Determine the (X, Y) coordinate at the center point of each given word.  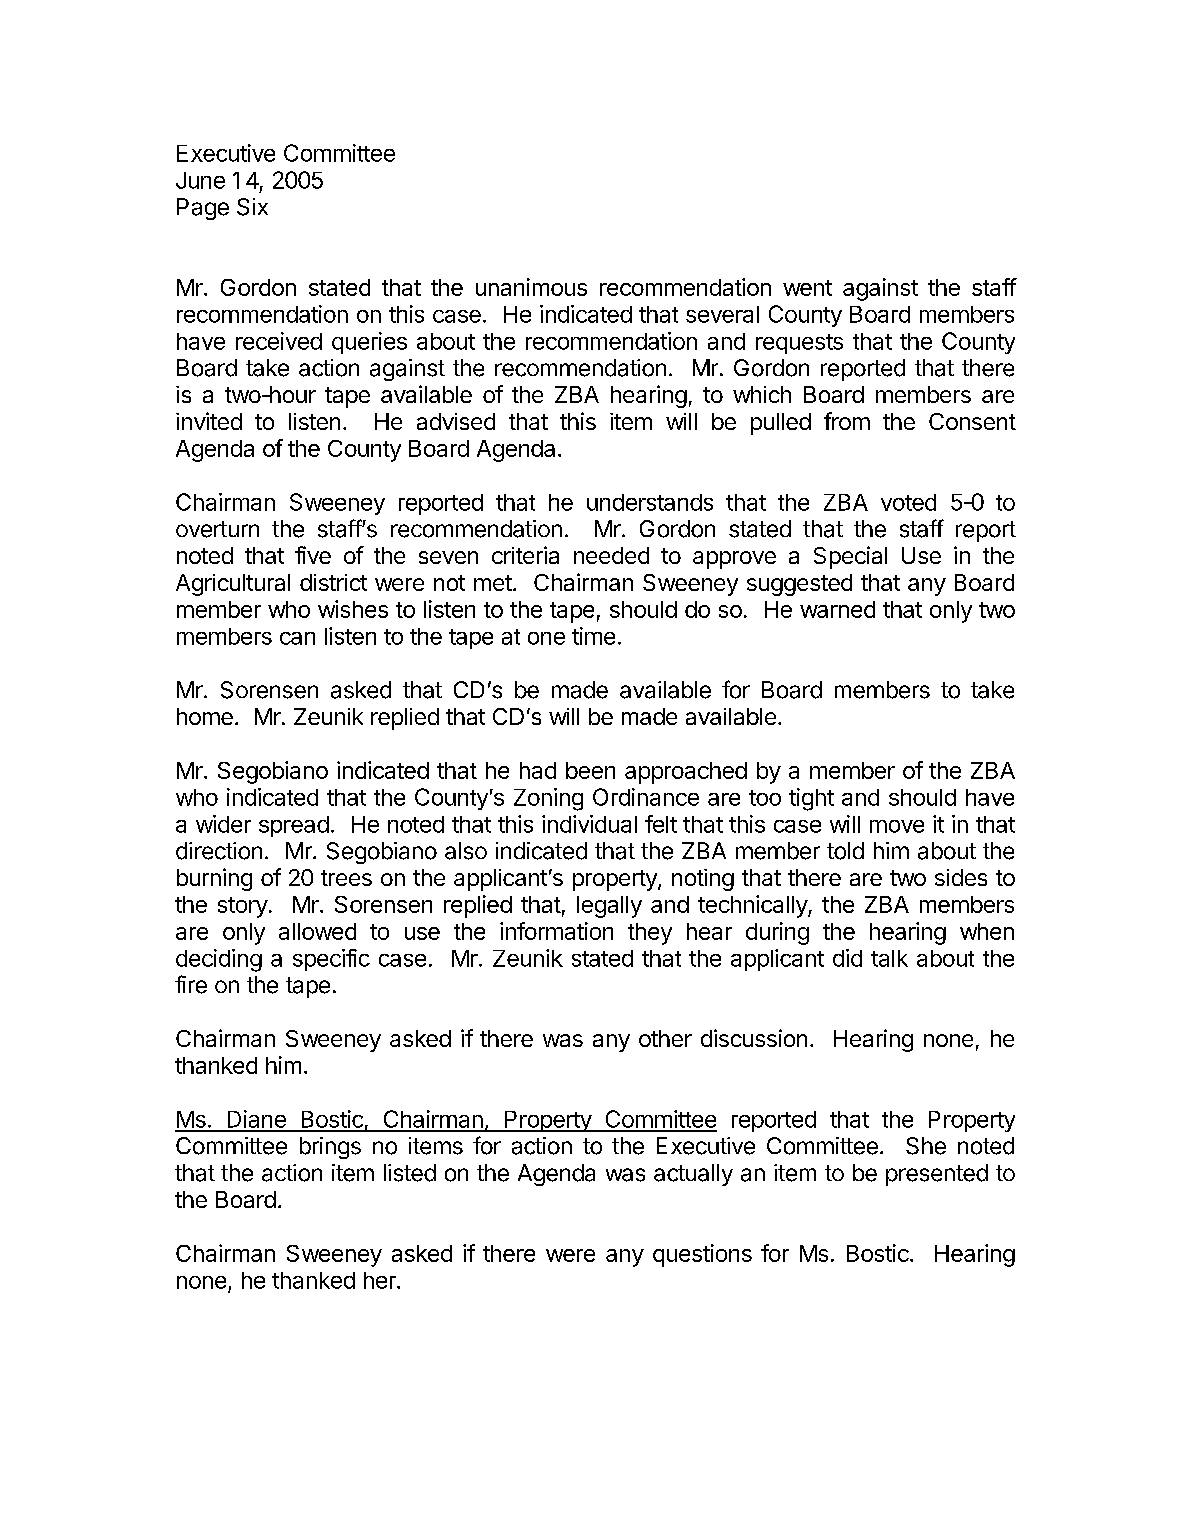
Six (252, 207)
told (845, 851)
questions (702, 1255)
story (243, 907)
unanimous (531, 287)
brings (330, 1148)
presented (937, 1175)
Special (850, 557)
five (313, 555)
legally (609, 907)
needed (611, 555)
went (807, 288)
